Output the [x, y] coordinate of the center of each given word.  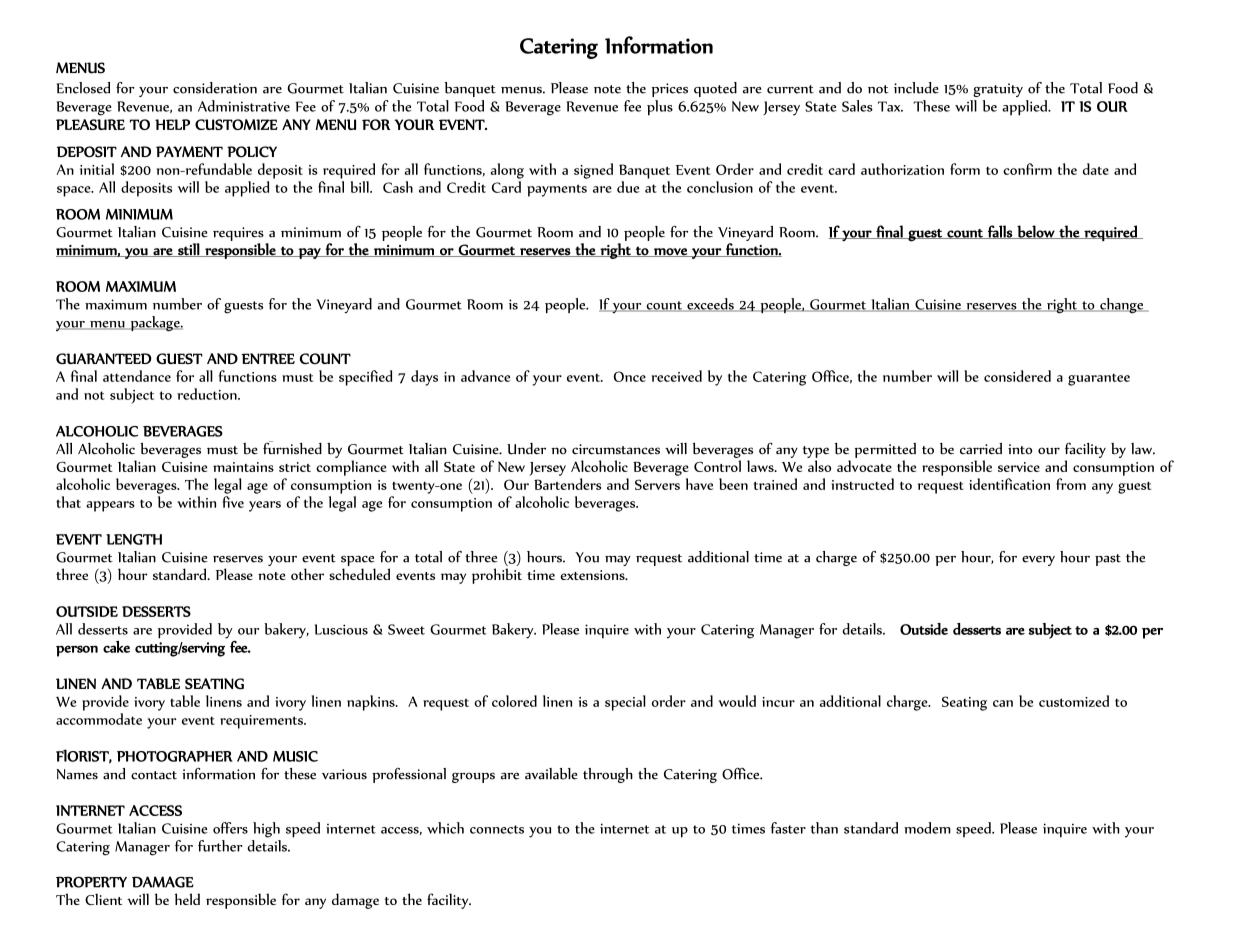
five [233, 502]
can [1003, 703]
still [188, 250]
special [625, 703]
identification [1009, 484]
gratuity [998, 90]
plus [660, 108]
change [1122, 306]
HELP [172, 124]
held [187, 899]
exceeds [710, 305]
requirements [262, 722]
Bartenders [567, 484]
